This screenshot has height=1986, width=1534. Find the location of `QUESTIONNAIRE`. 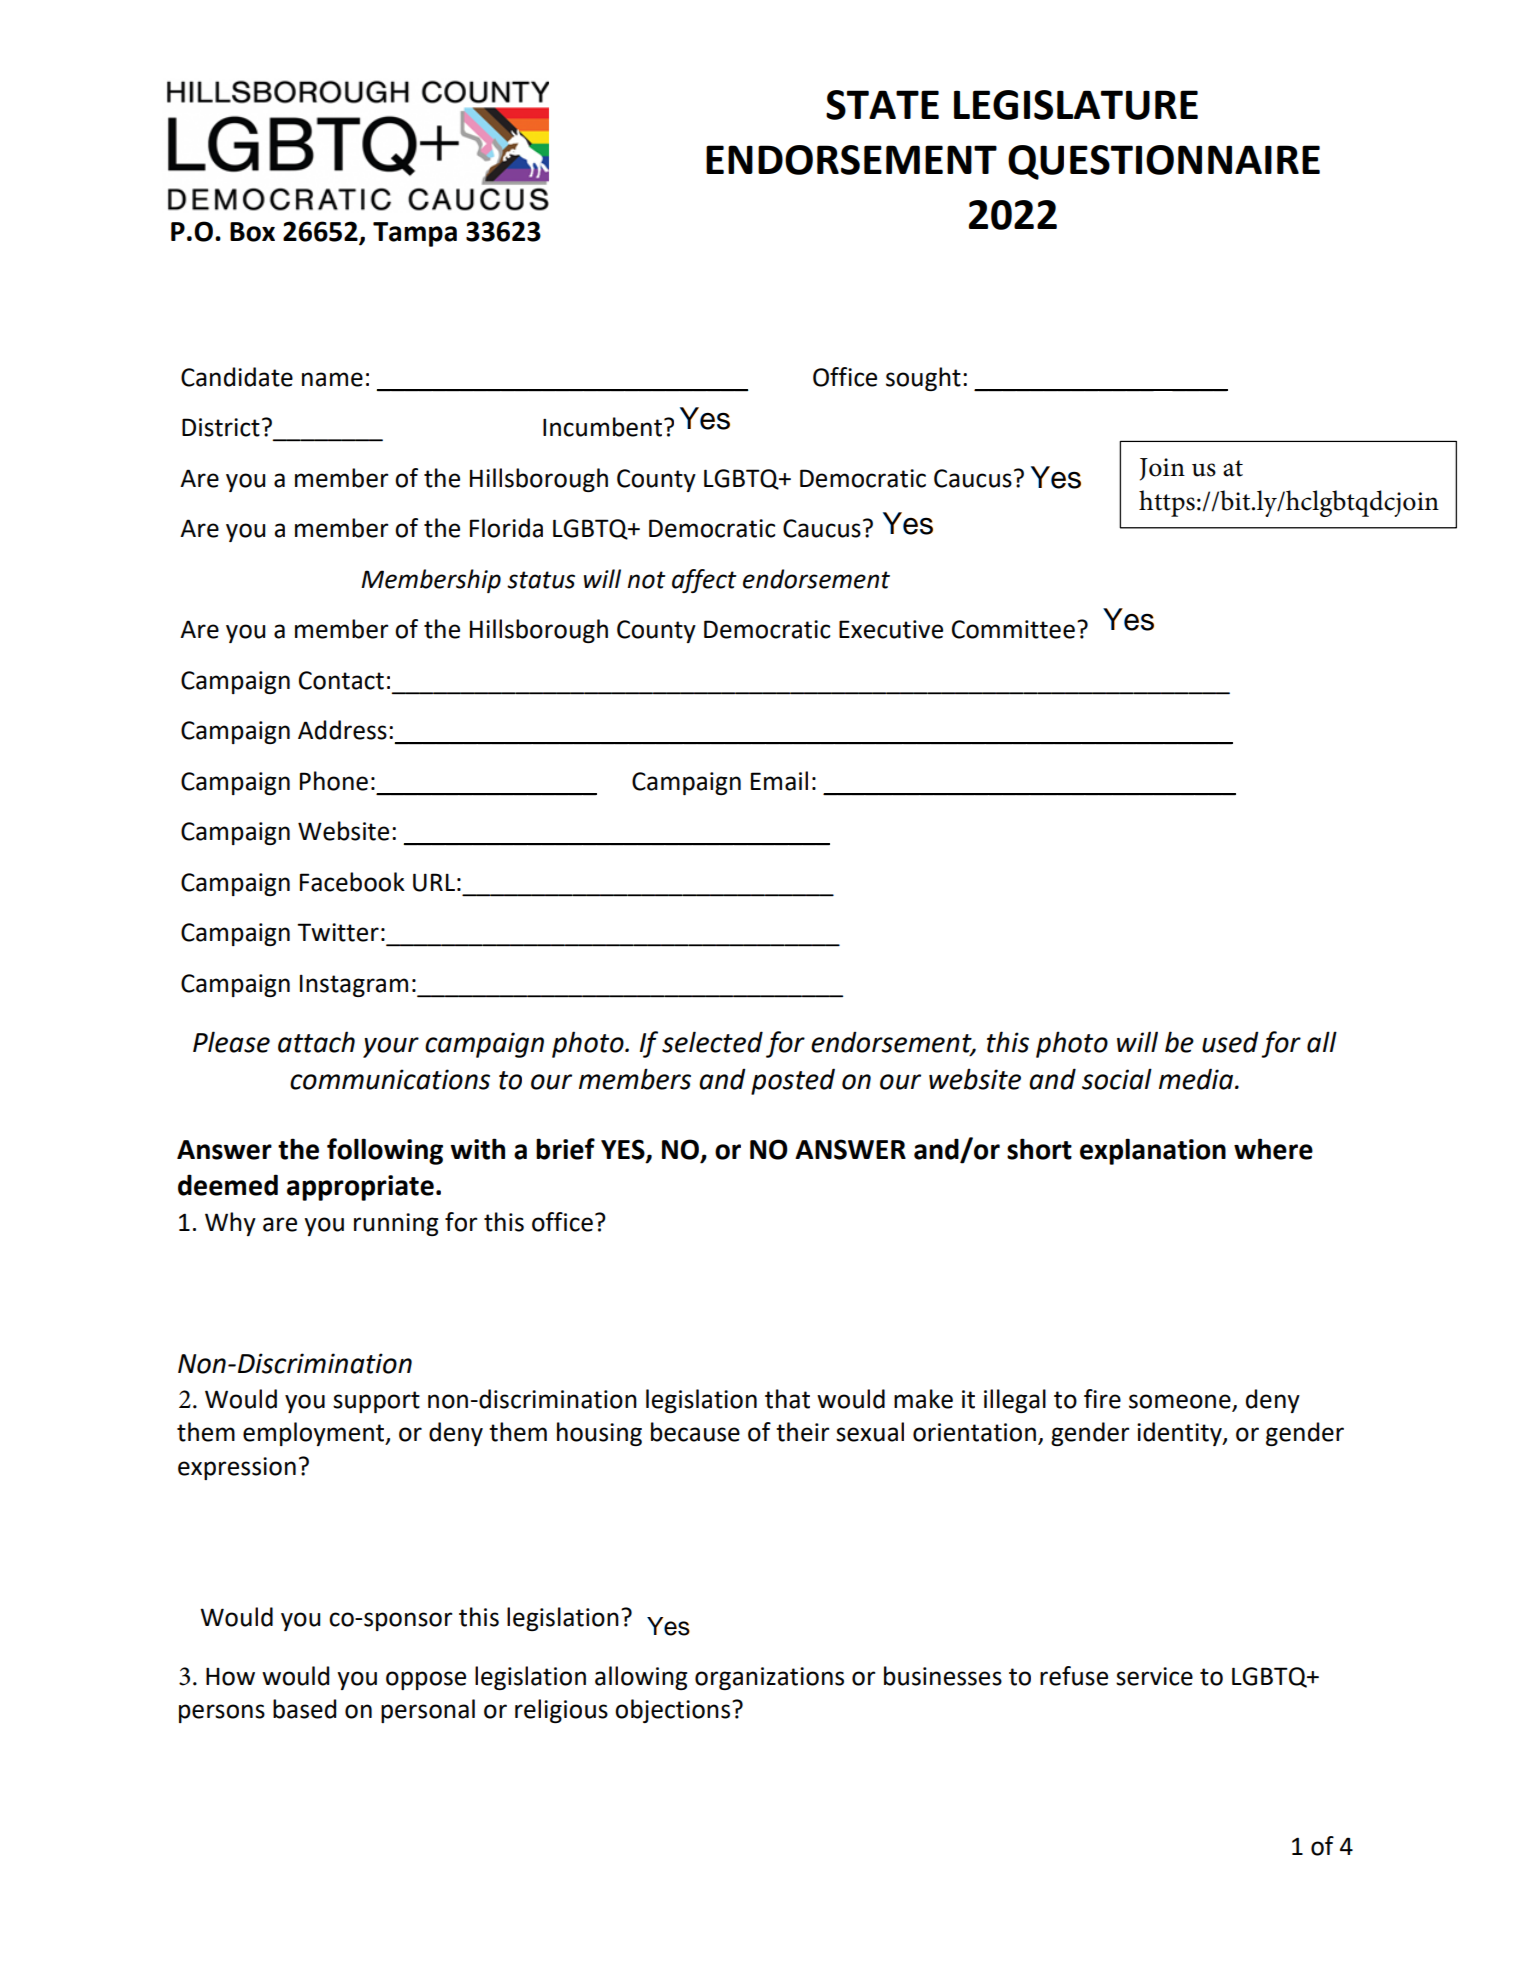

QUESTIONNAIRE is located at coordinates (1164, 162).
